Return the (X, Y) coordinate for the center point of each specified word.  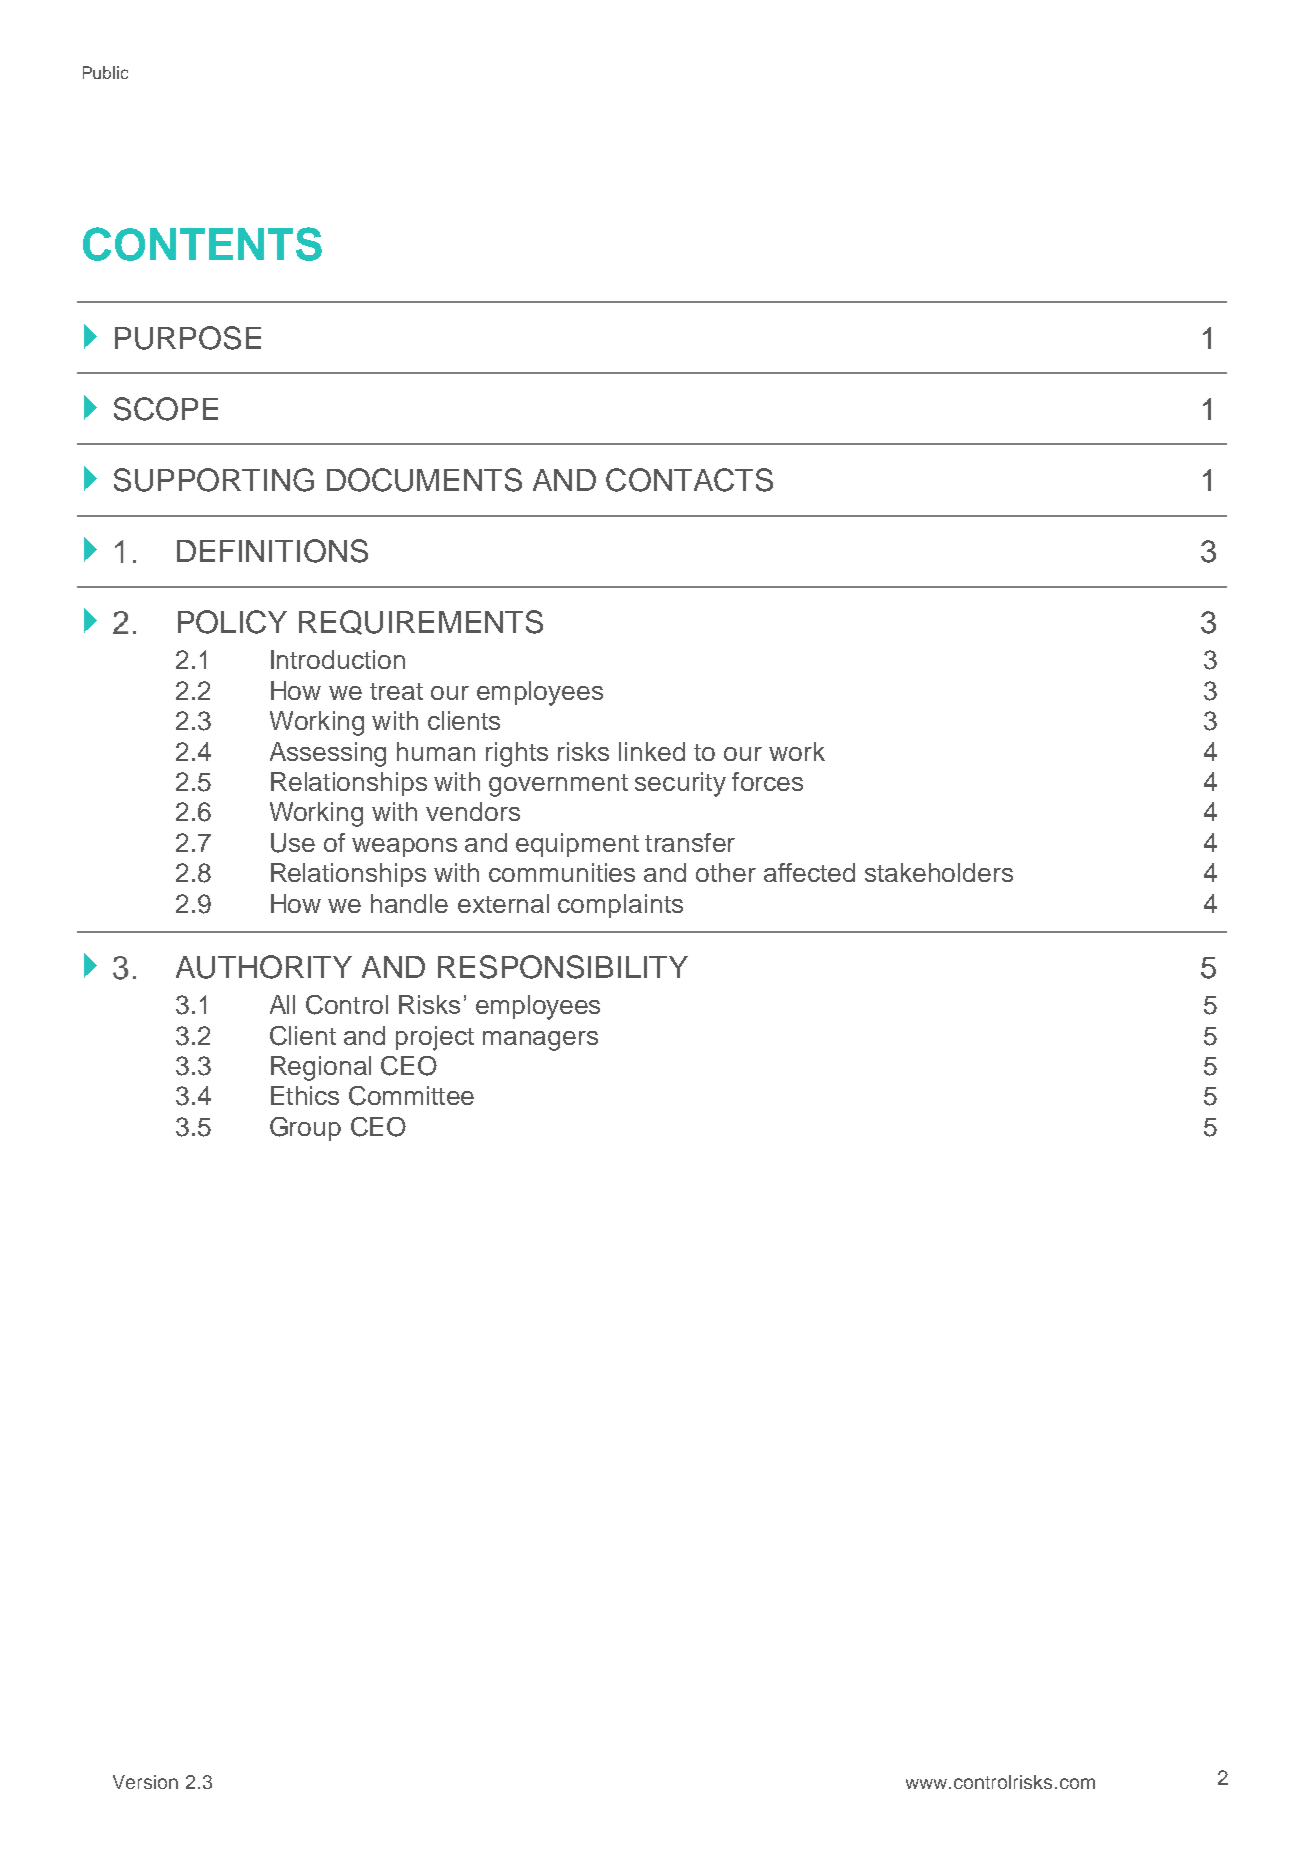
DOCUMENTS (424, 480)
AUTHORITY (264, 967)
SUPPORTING (214, 480)
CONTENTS (202, 244)
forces (767, 781)
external (503, 903)
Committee (411, 1096)
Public (105, 72)
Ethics (305, 1095)
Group (305, 1129)
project (435, 1038)
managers (540, 1041)
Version (145, 1782)
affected (809, 872)
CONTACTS (689, 480)
